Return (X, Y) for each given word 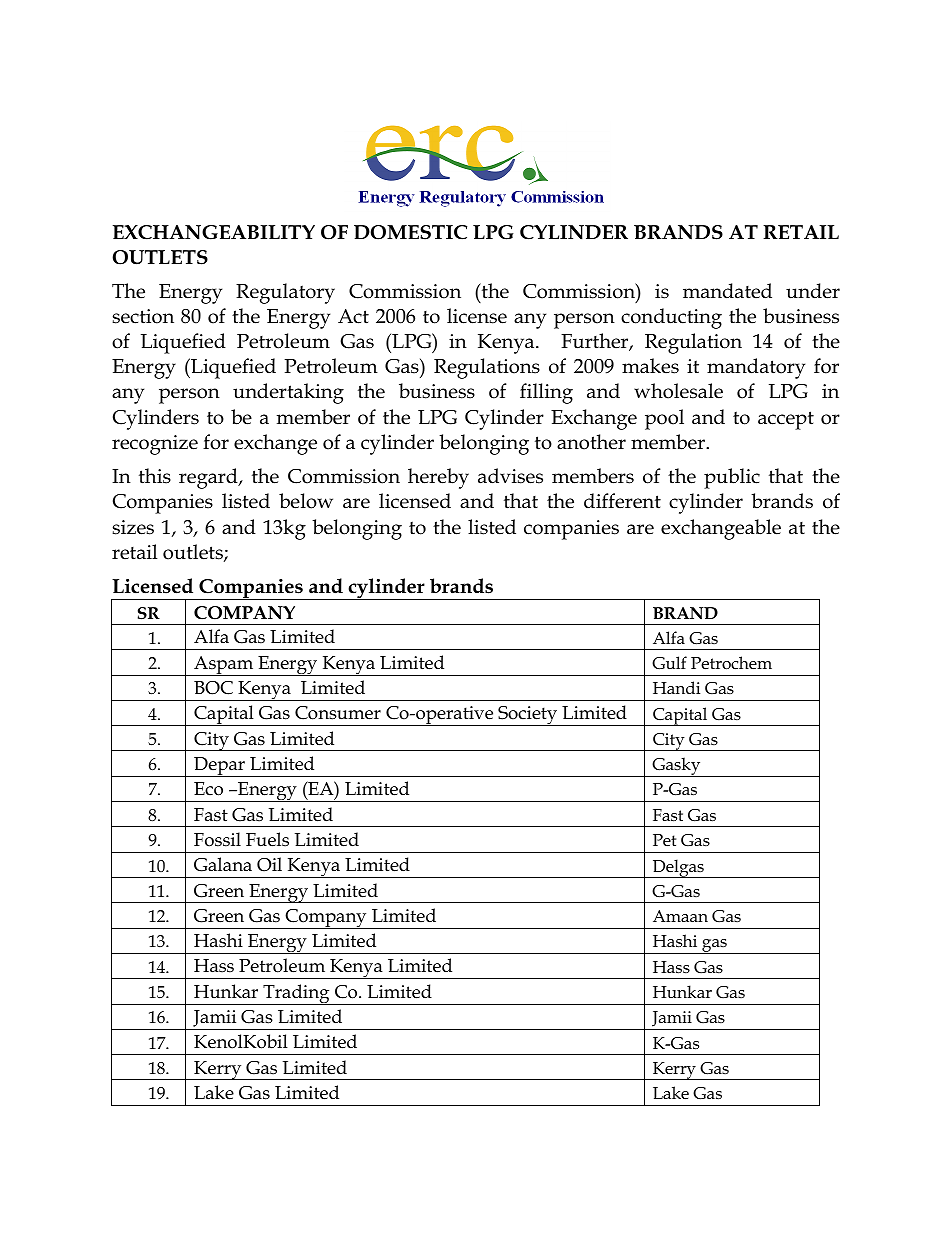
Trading (296, 994)
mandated (727, 291)
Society (528, 716)
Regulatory (285, 293)
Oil (269, 864)
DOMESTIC (410, 232)
